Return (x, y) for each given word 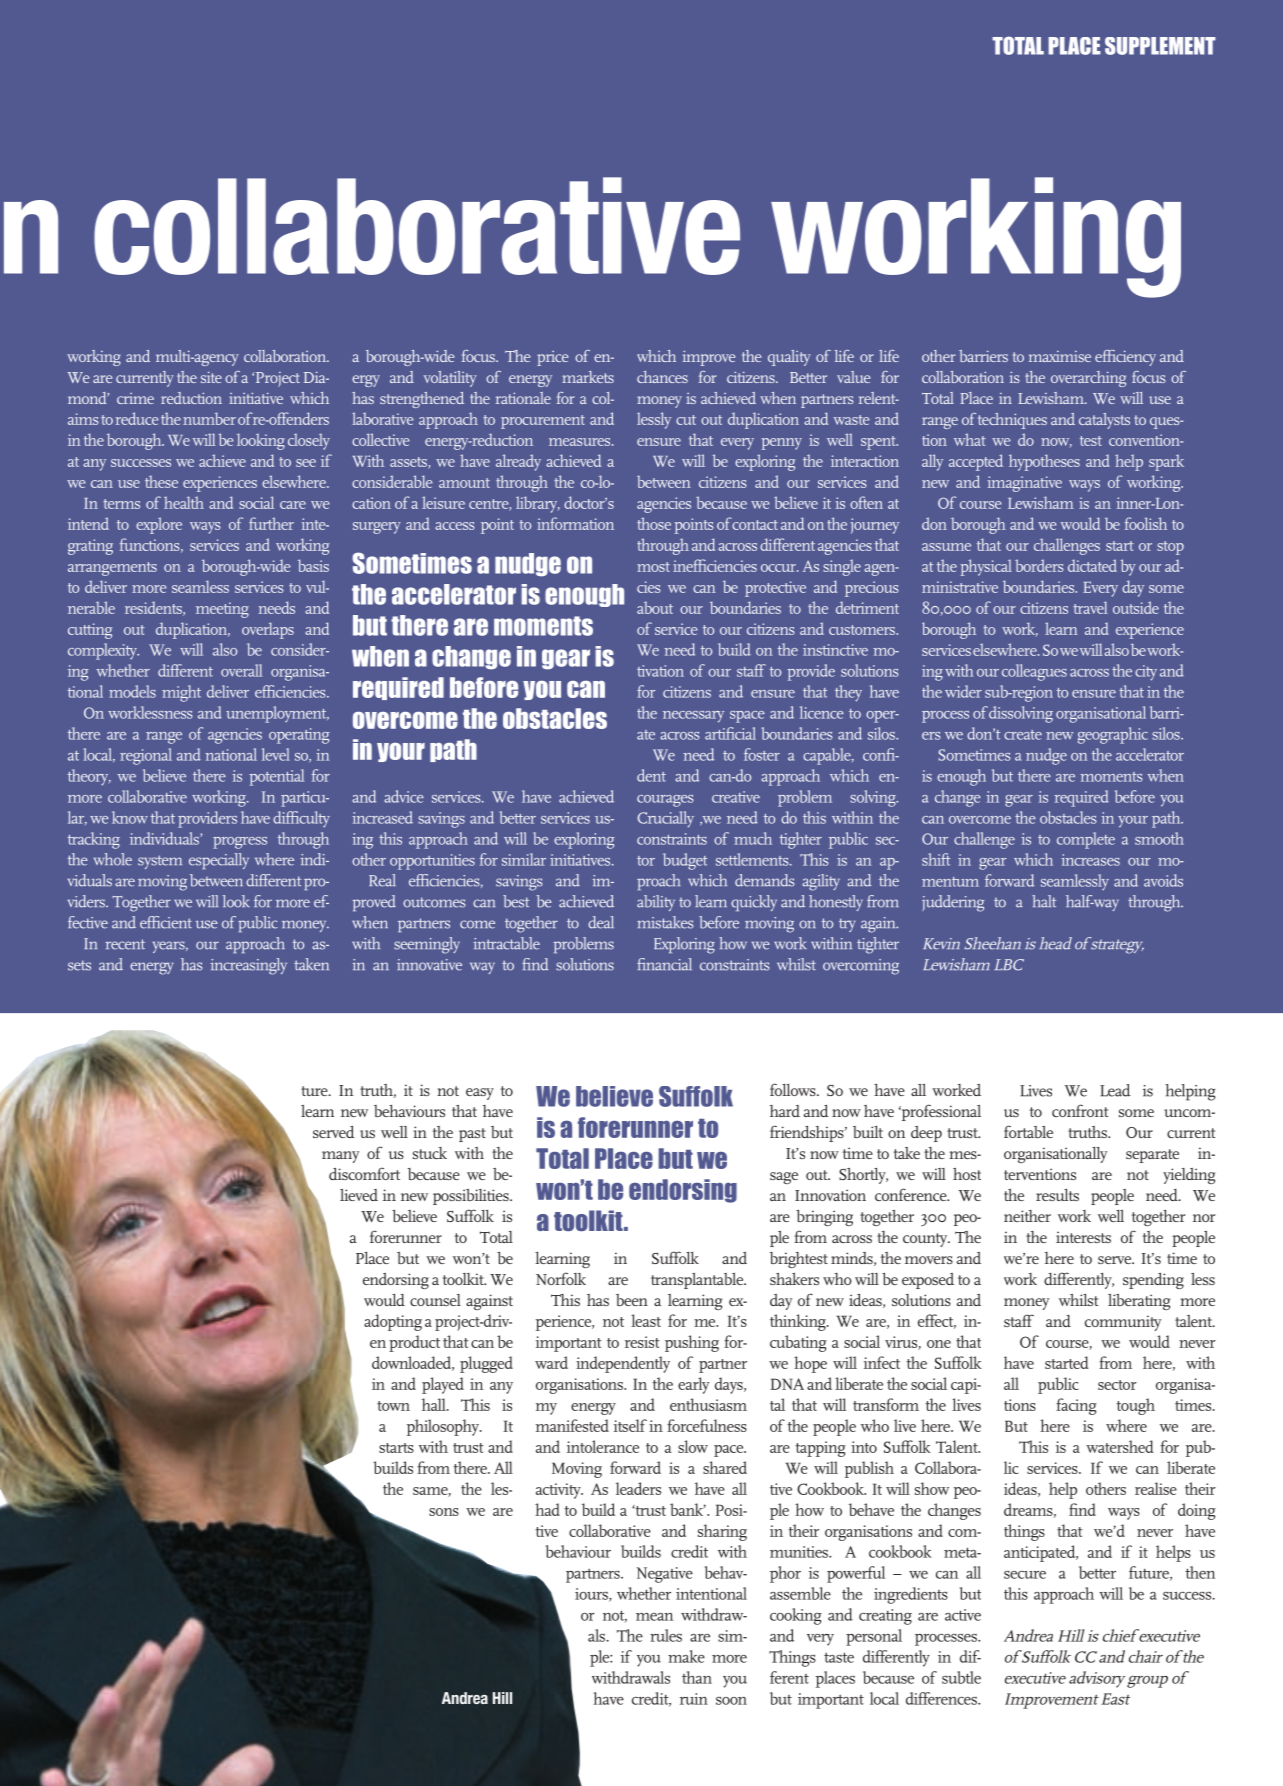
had (547, 1509)
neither (1027, 1216)
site (211, 377)
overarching (1088, 379)
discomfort (364, 1173)
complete (1086, 840)
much (753, 838)
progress (240, 843)
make (686, 1656)
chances (662, 377)
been (632, 1300)
